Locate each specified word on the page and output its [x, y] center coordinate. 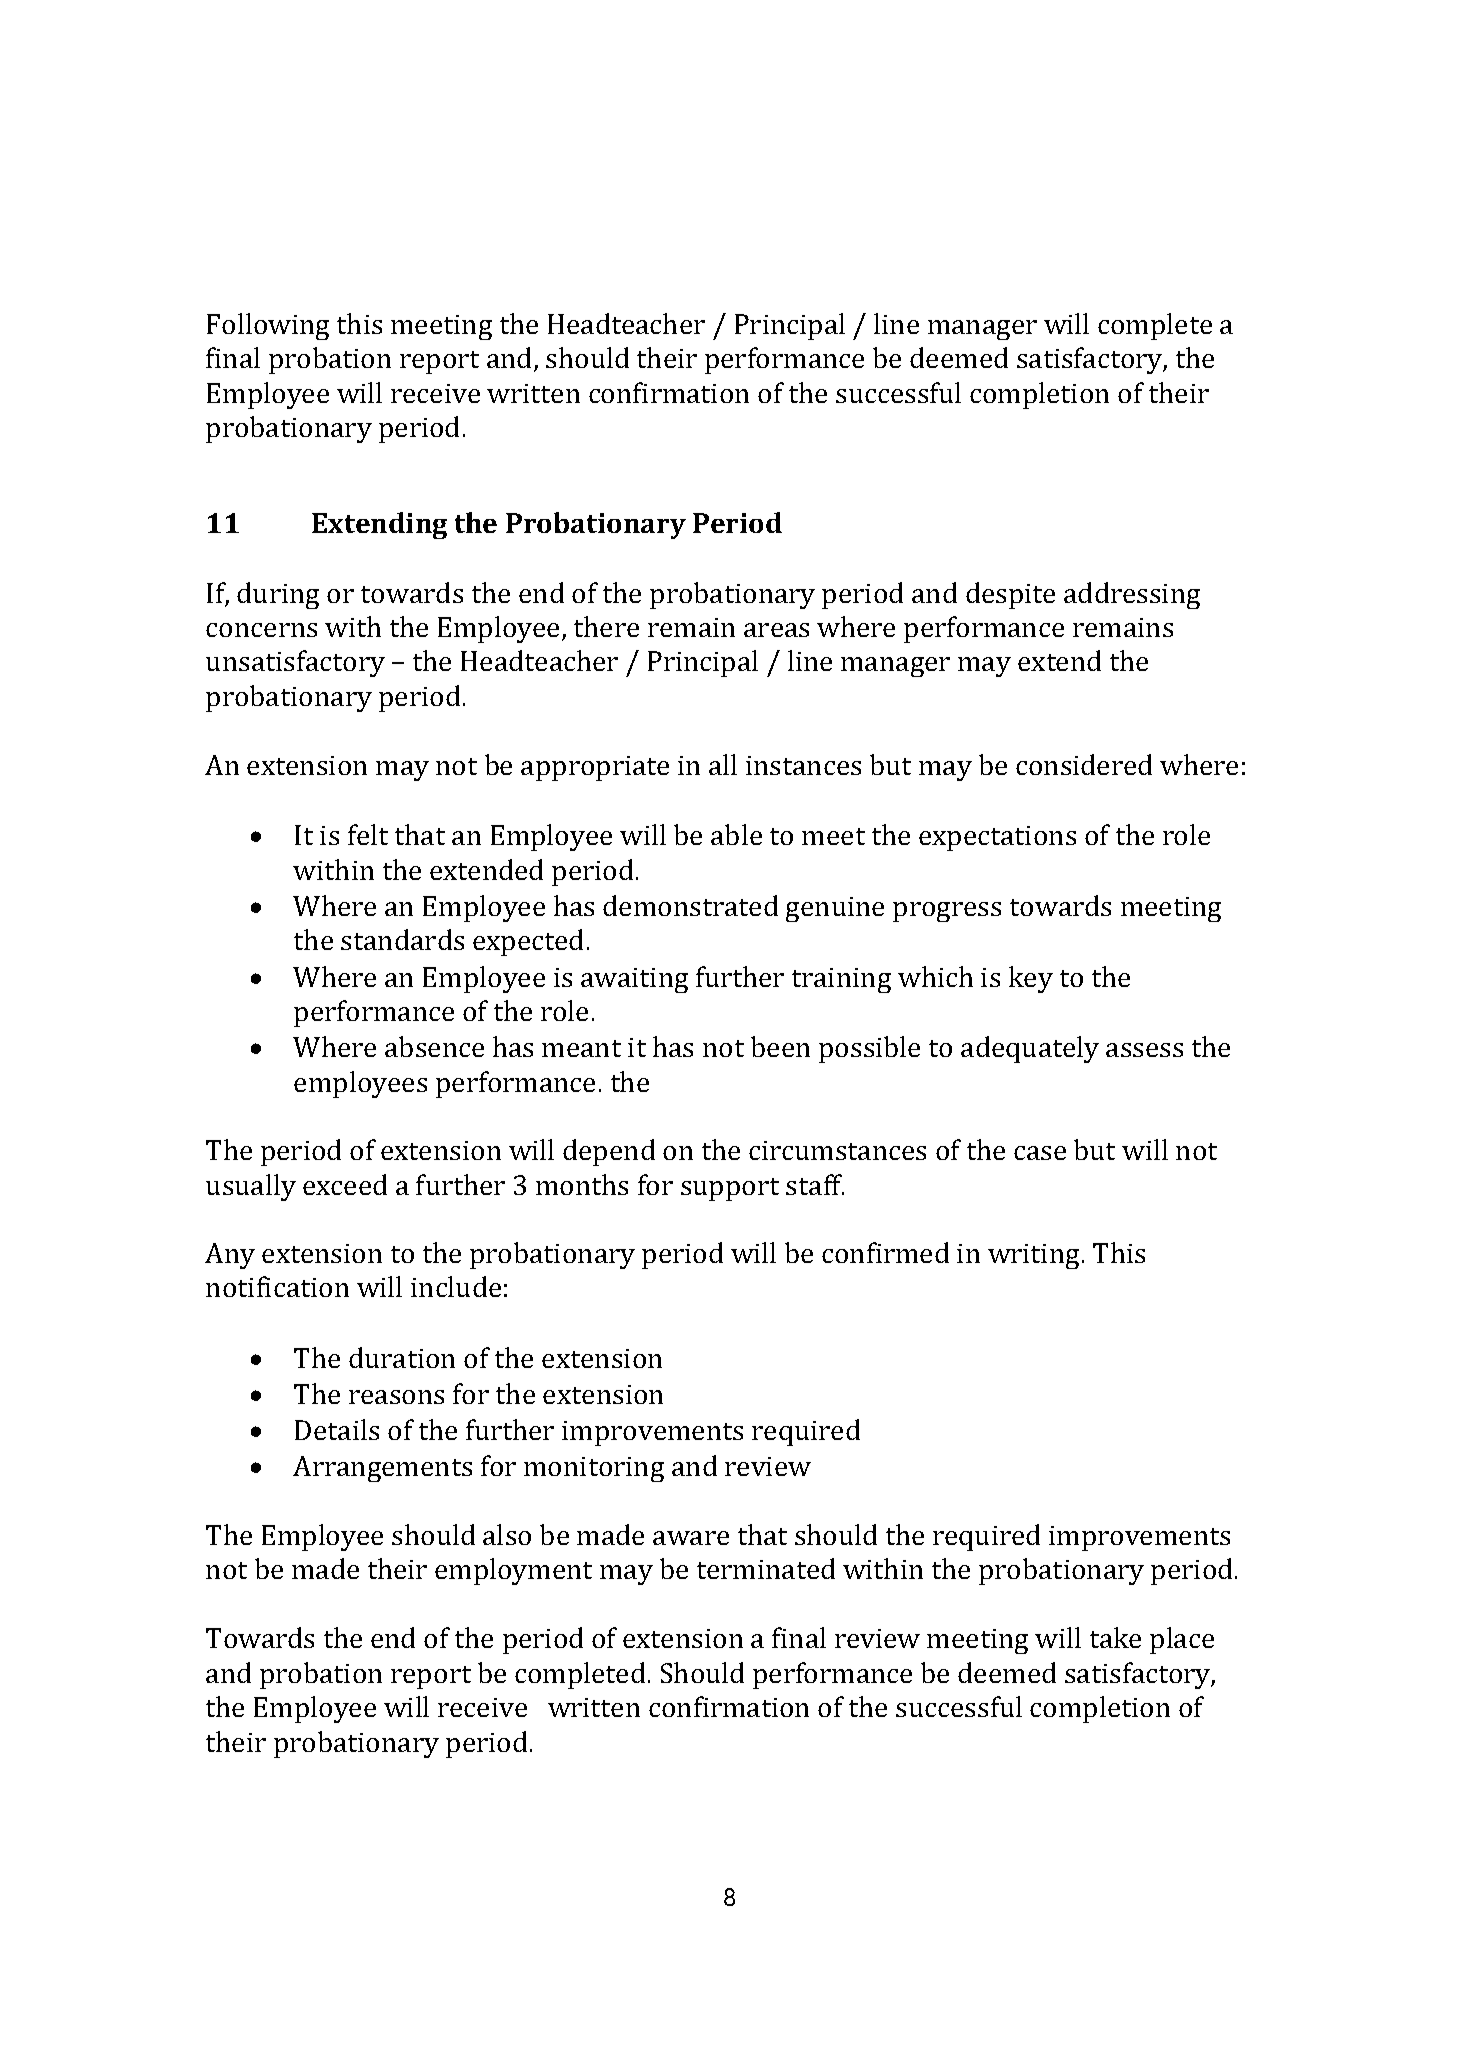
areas [776, 630]
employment [513, 1571]
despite [1010, 595]
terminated [766, 1568]
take [1115, 1637]
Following [268, 326]
